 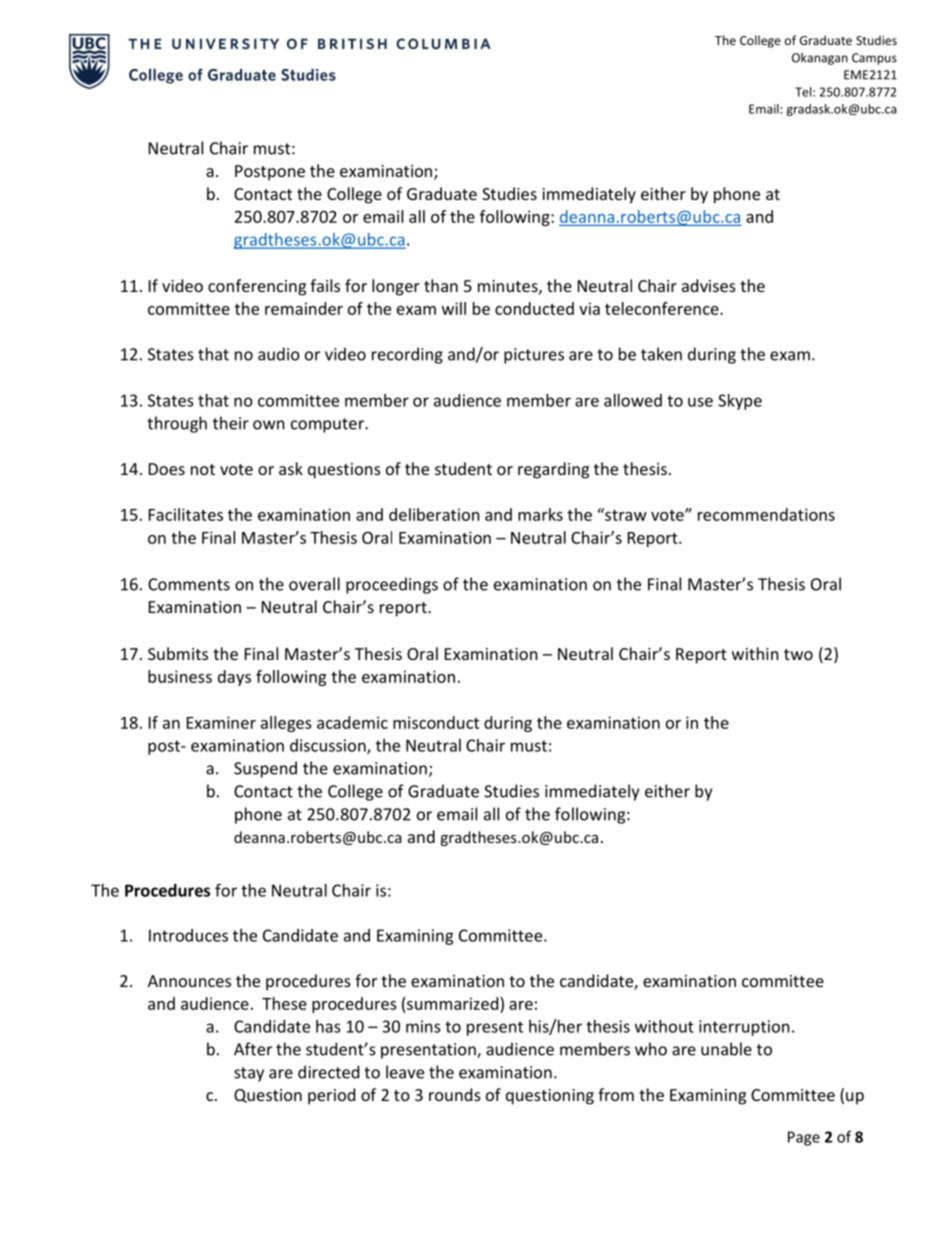 What do you see at coordinates (436, 722) in the screenshot?
I see `misconduct` at bounding box center [436, 722].
